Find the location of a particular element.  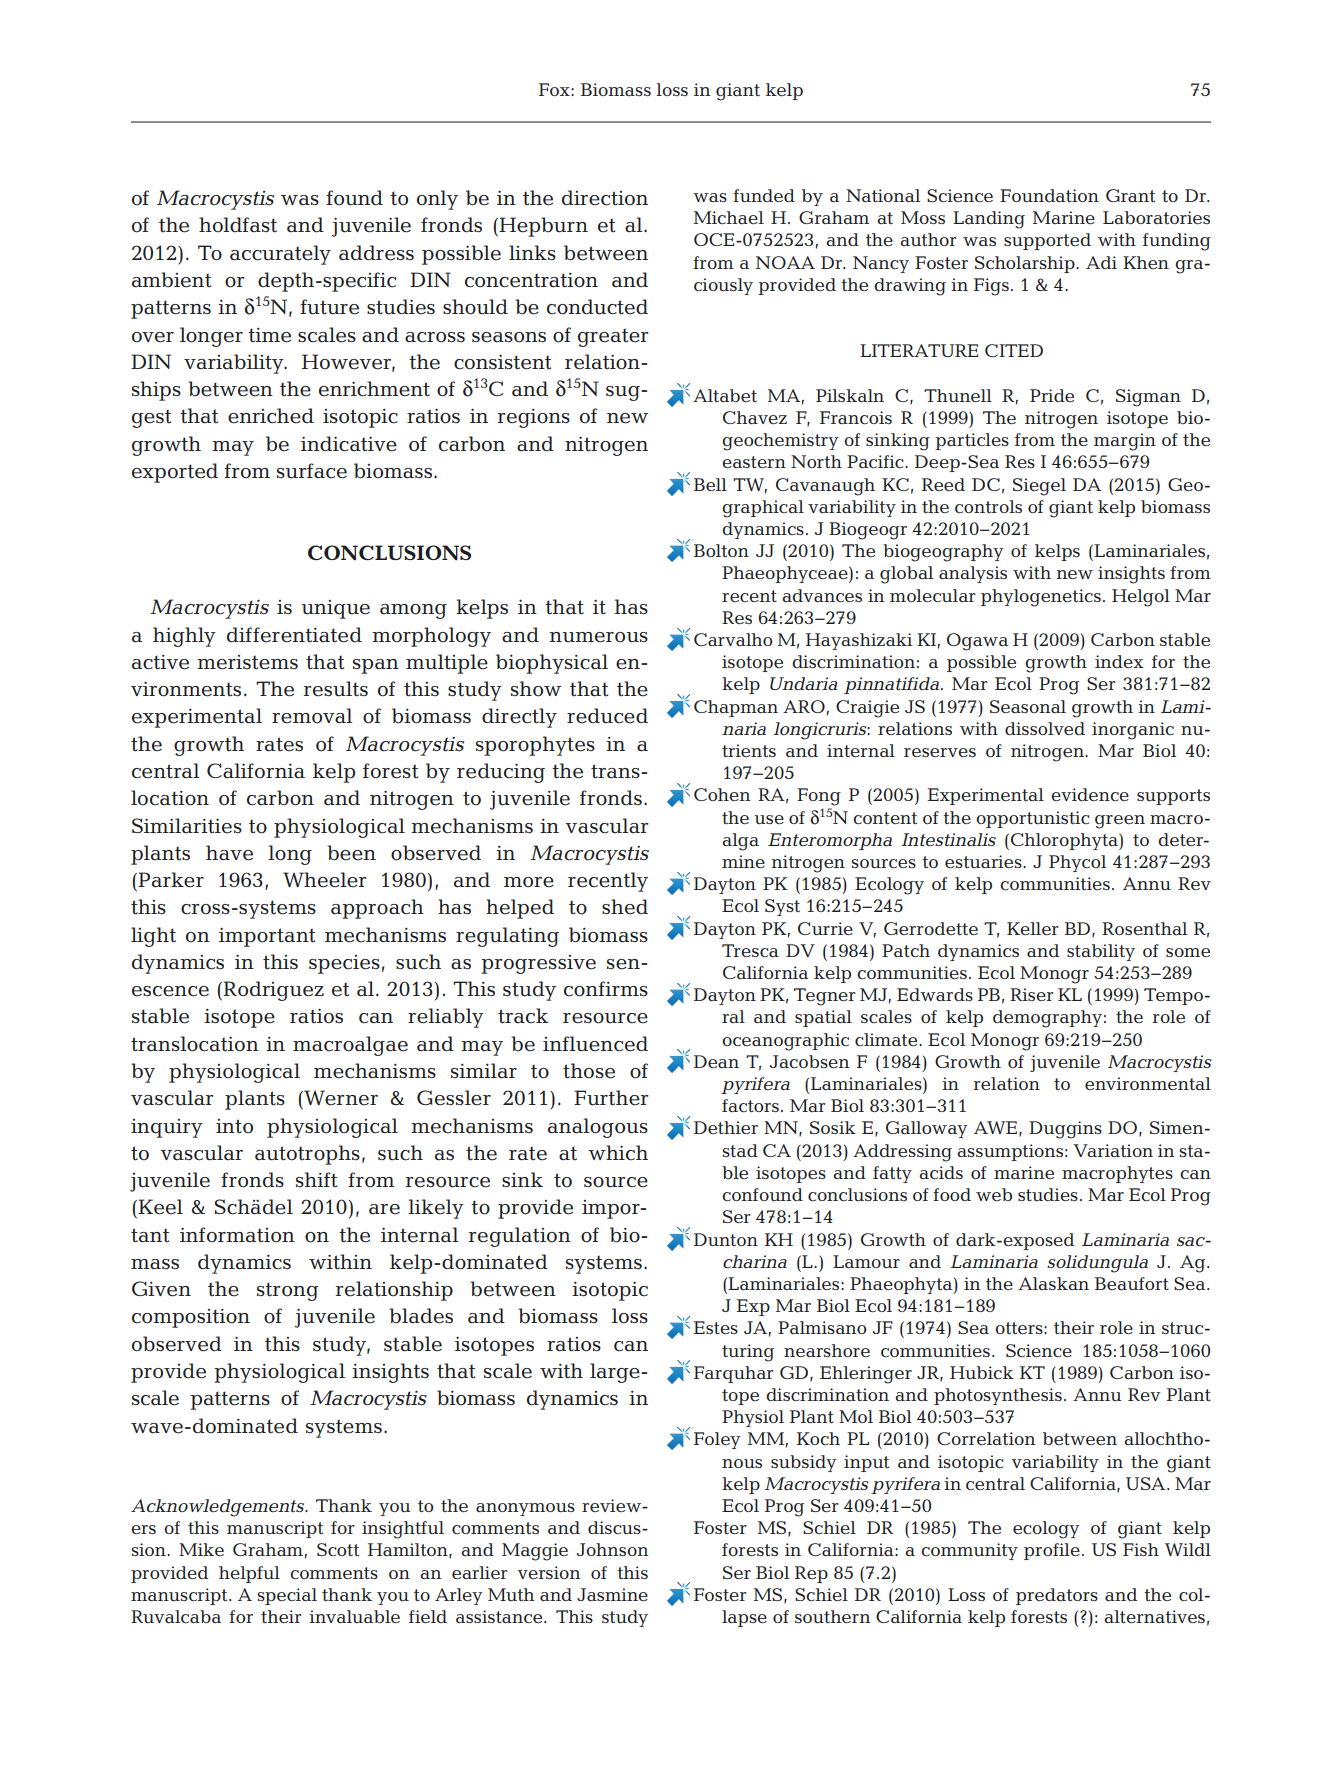

Michael is located at coordinates (729, 217).
